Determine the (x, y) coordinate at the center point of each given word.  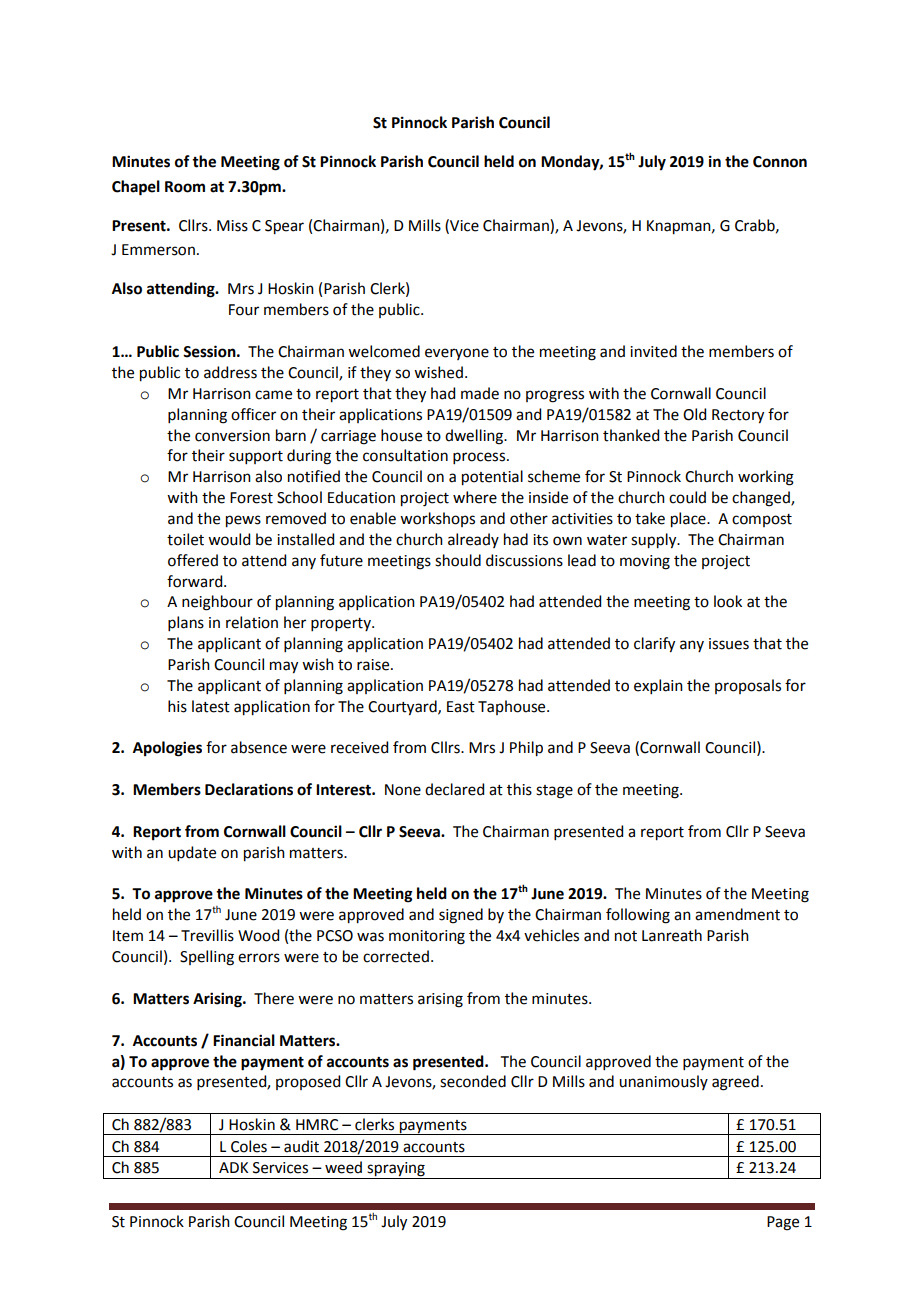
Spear (284, 227)
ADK (233, 1167)
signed (461, 916)
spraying (396, 1170)
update (192, 853)
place (689, 520)
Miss (232, 226)
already (473, 540)
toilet (185, 539)
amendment (737, 914)
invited (653, 351)
